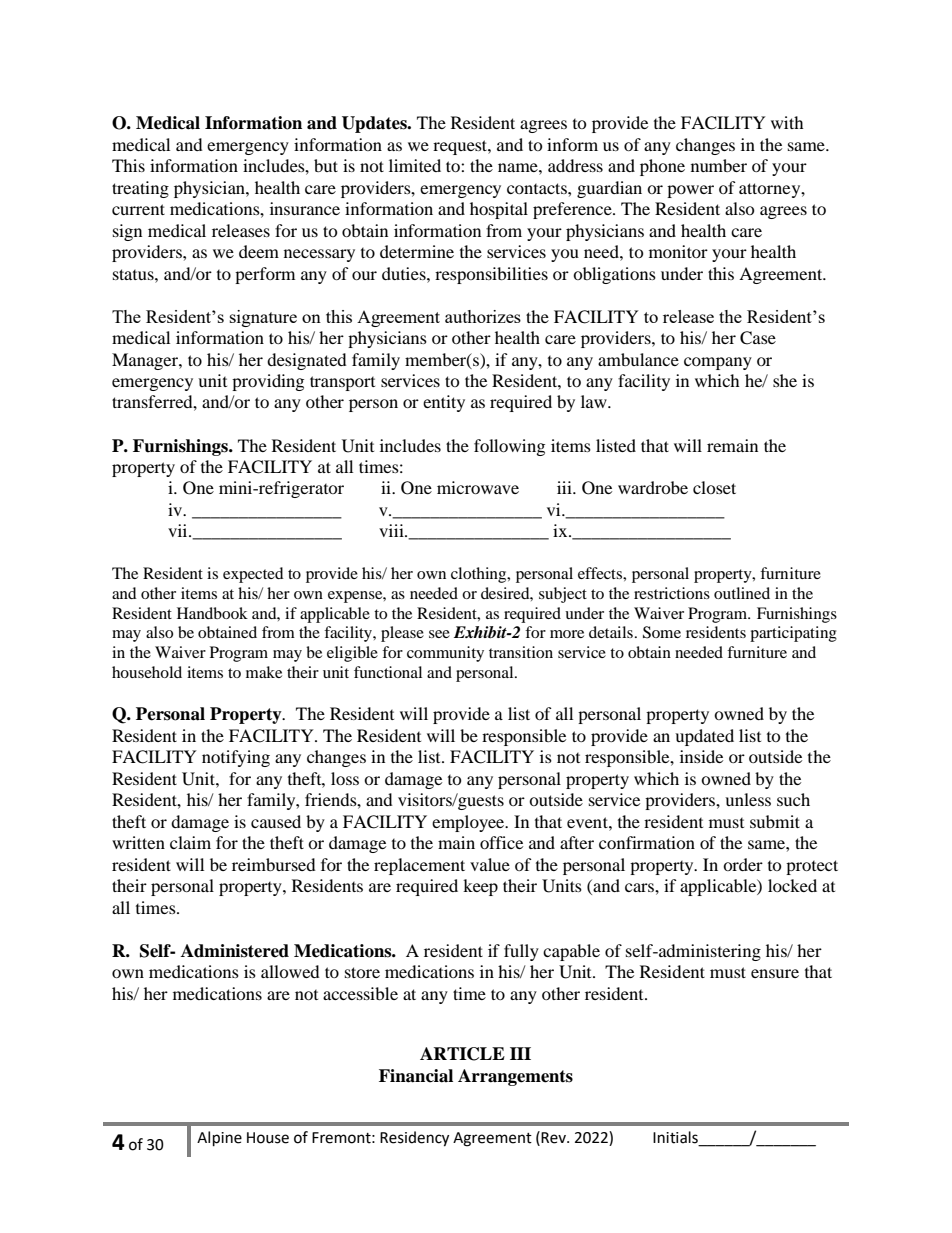  I want to click on see, so click(439, 634).
